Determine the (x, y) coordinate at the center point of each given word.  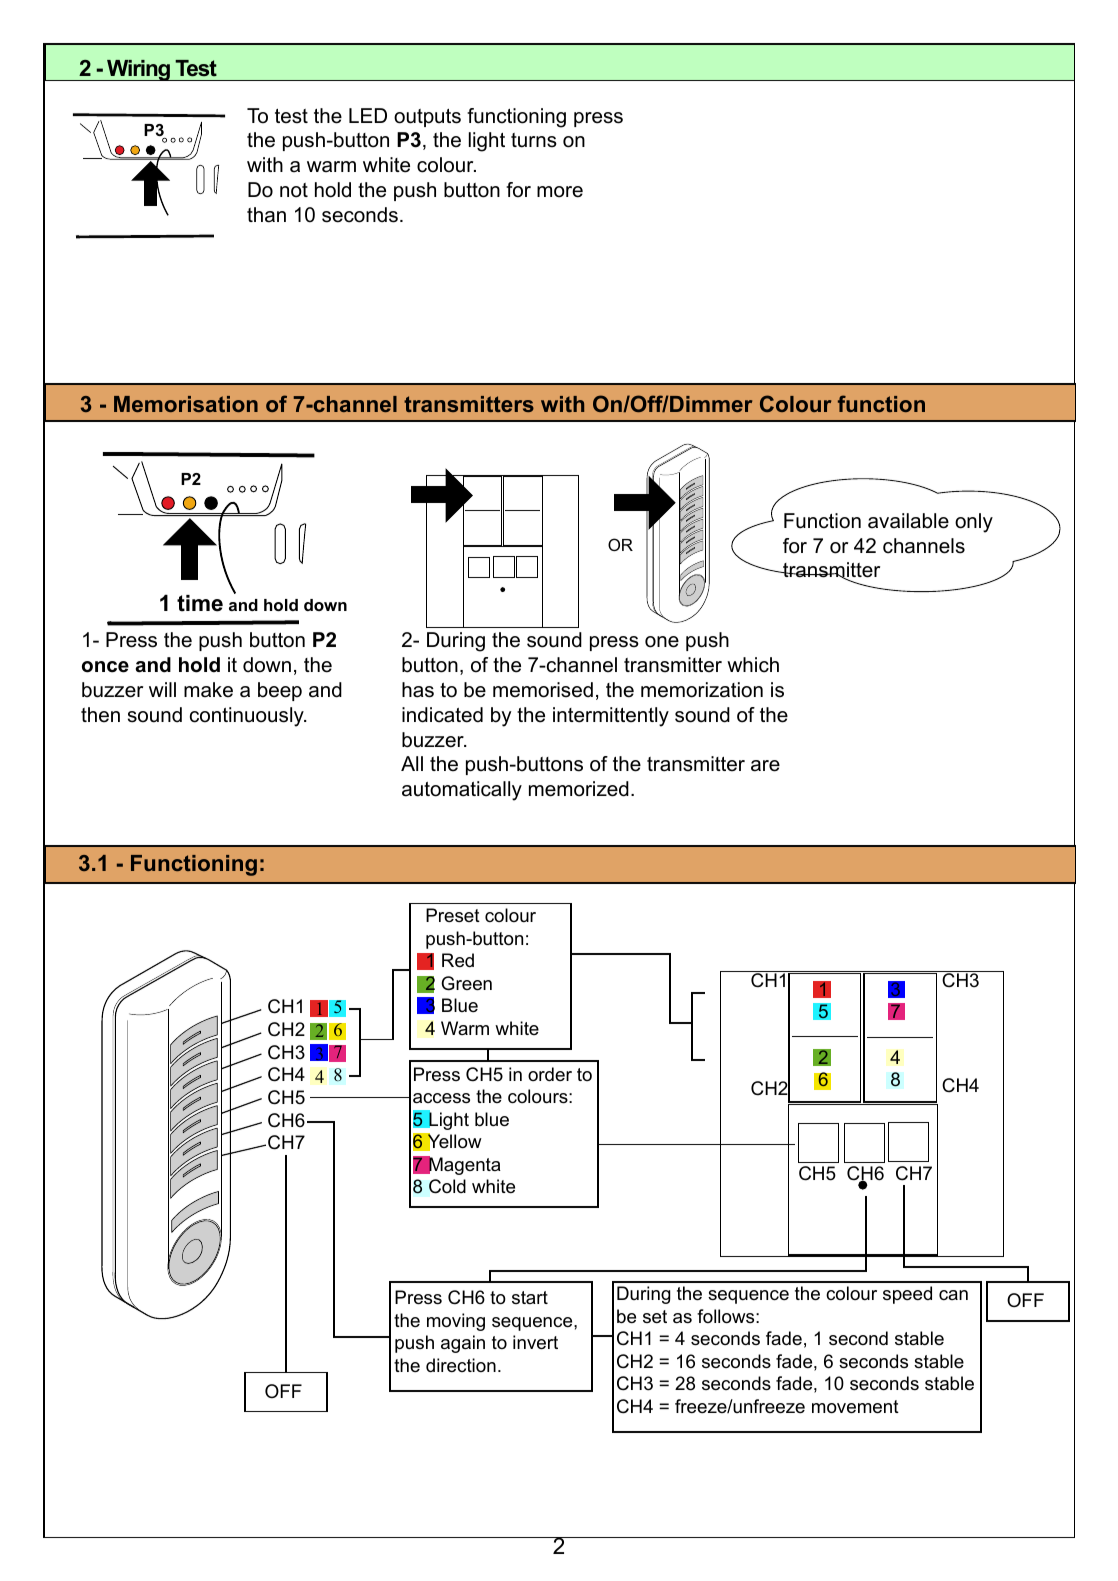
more (560, 192)
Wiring (139, 70)
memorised (543, 690)
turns (534, 140)
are (765, 766)
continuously (248, 717)
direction (461, 1365)
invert (535, 1342)
